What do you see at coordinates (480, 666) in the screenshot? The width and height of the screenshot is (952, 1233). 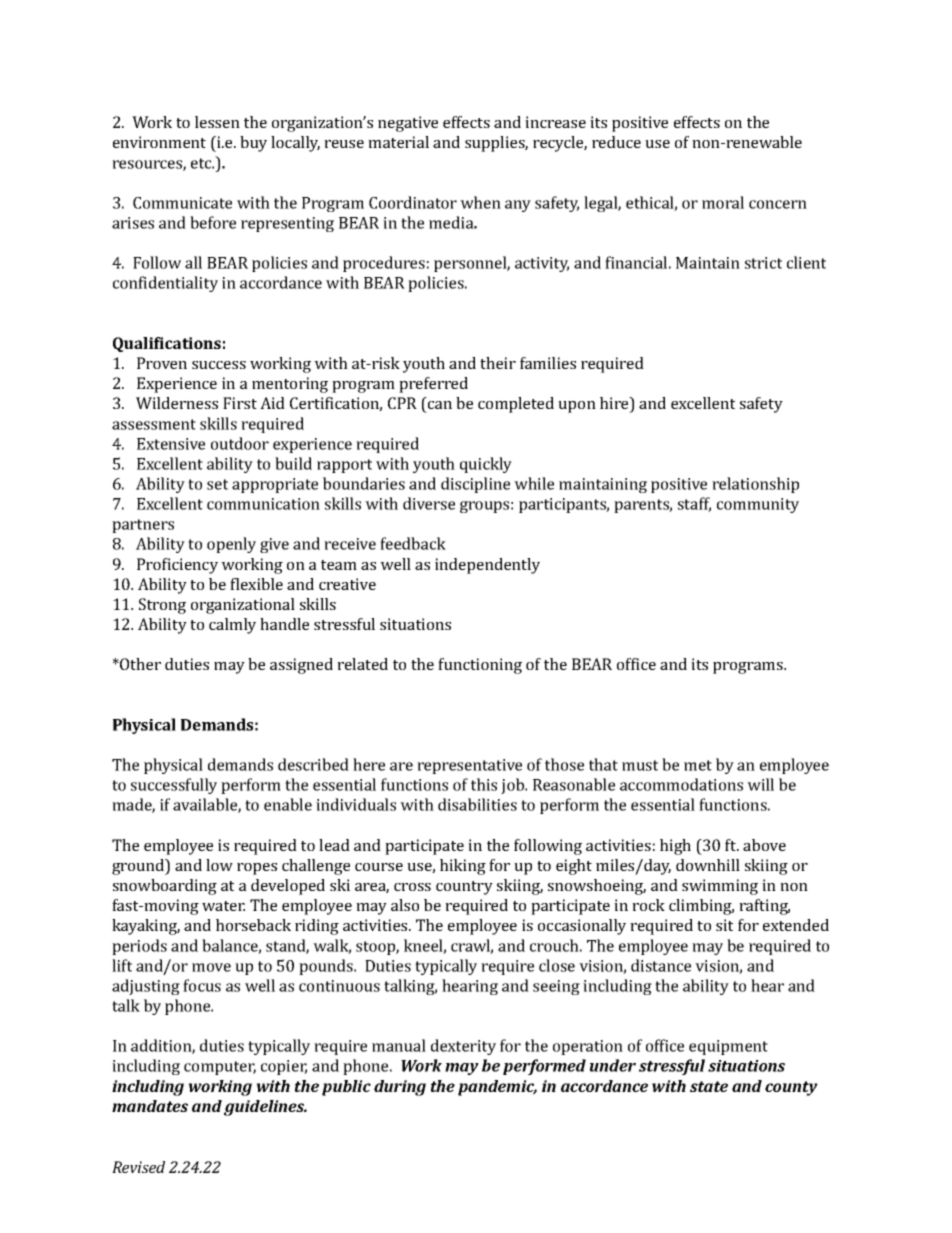 I see `functioning` at bounding box center [480, 666].
